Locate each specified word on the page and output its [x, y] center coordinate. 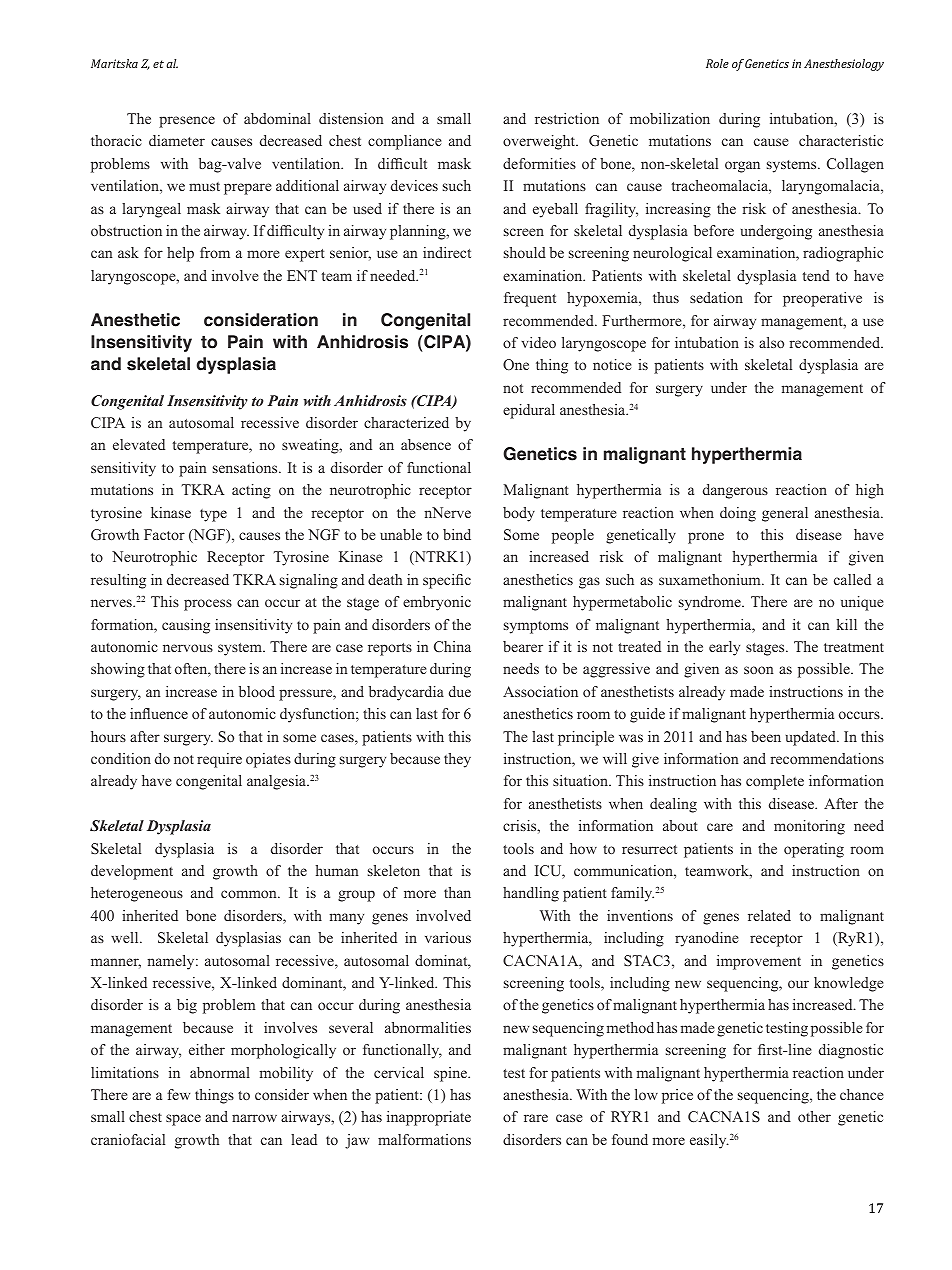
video [538, 342]
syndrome [711, 603]
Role [717, 63]
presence [187, 122]
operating [814, 850]
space [183, 1120]
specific [447, 581]
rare [536, 1118]
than [457, 892]
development [132, 872]
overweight [540, 142]
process [208, 605]
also [771, 342]
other [814, 1116]
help [180, 254]
